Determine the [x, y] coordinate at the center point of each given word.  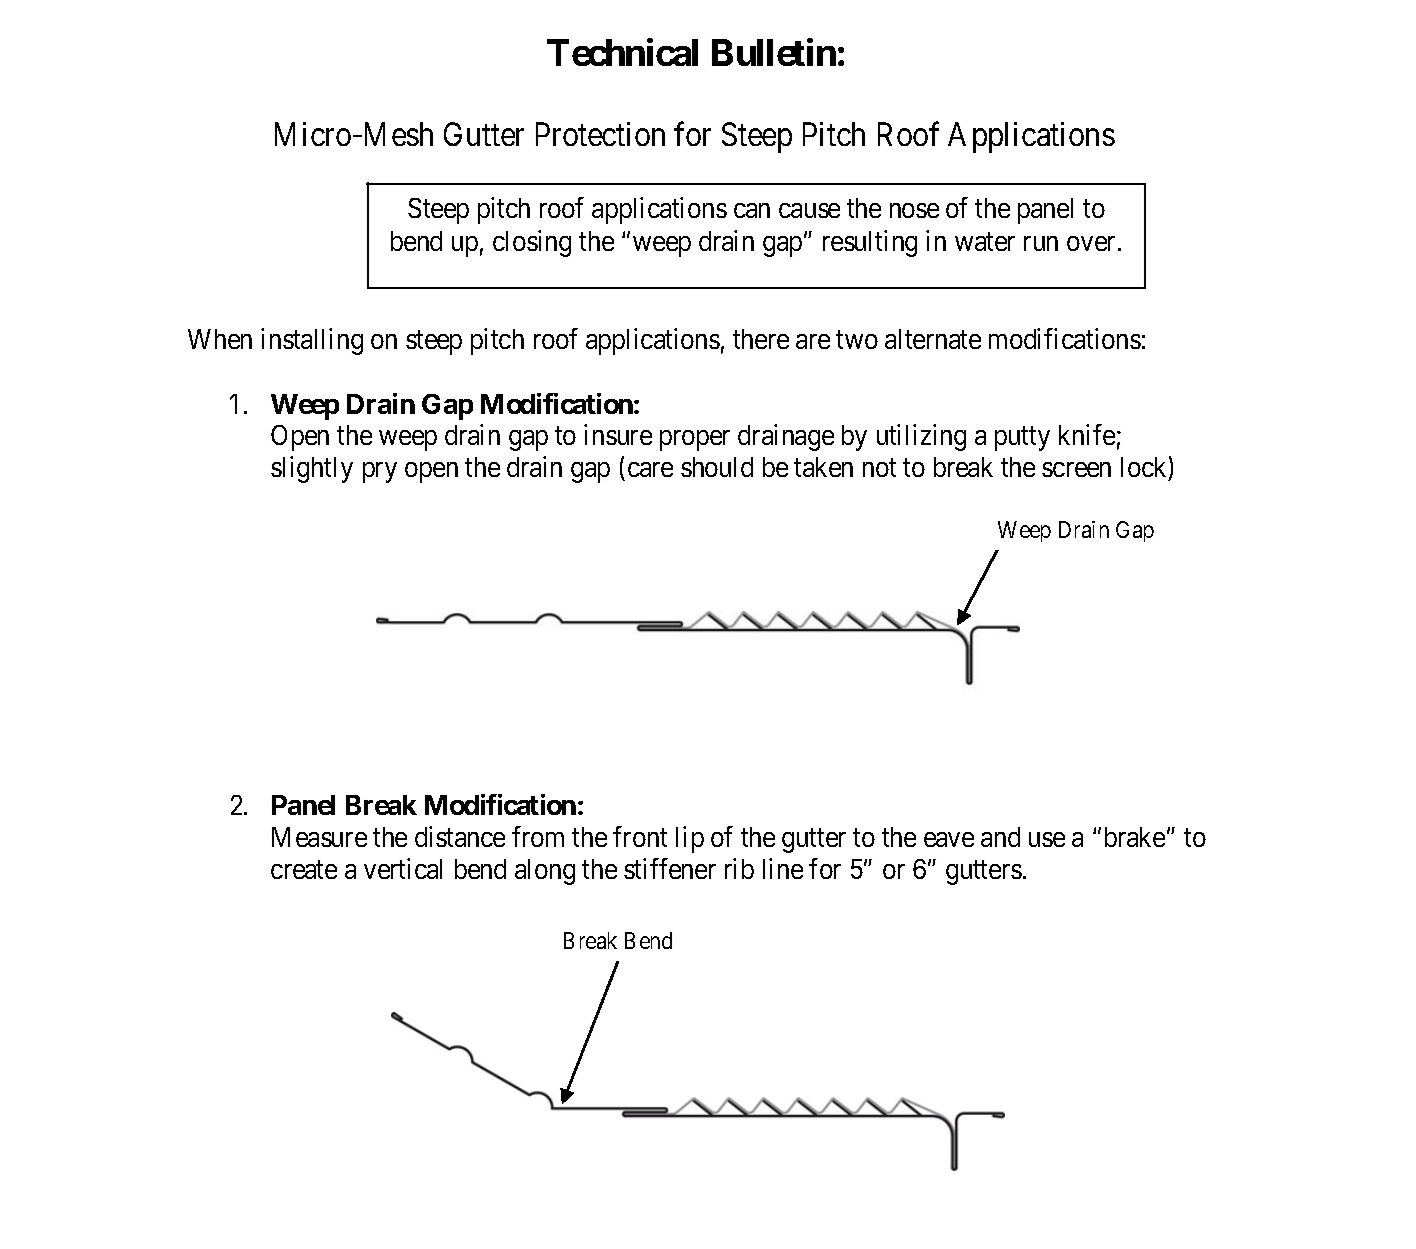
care [650, 469]
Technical [622, 52]
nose [914, 211]
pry [380, 472]
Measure [319, 837]
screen [1076, 469]
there [761, 339]
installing [312, 342]
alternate [933, 339]
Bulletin [774, 52]
